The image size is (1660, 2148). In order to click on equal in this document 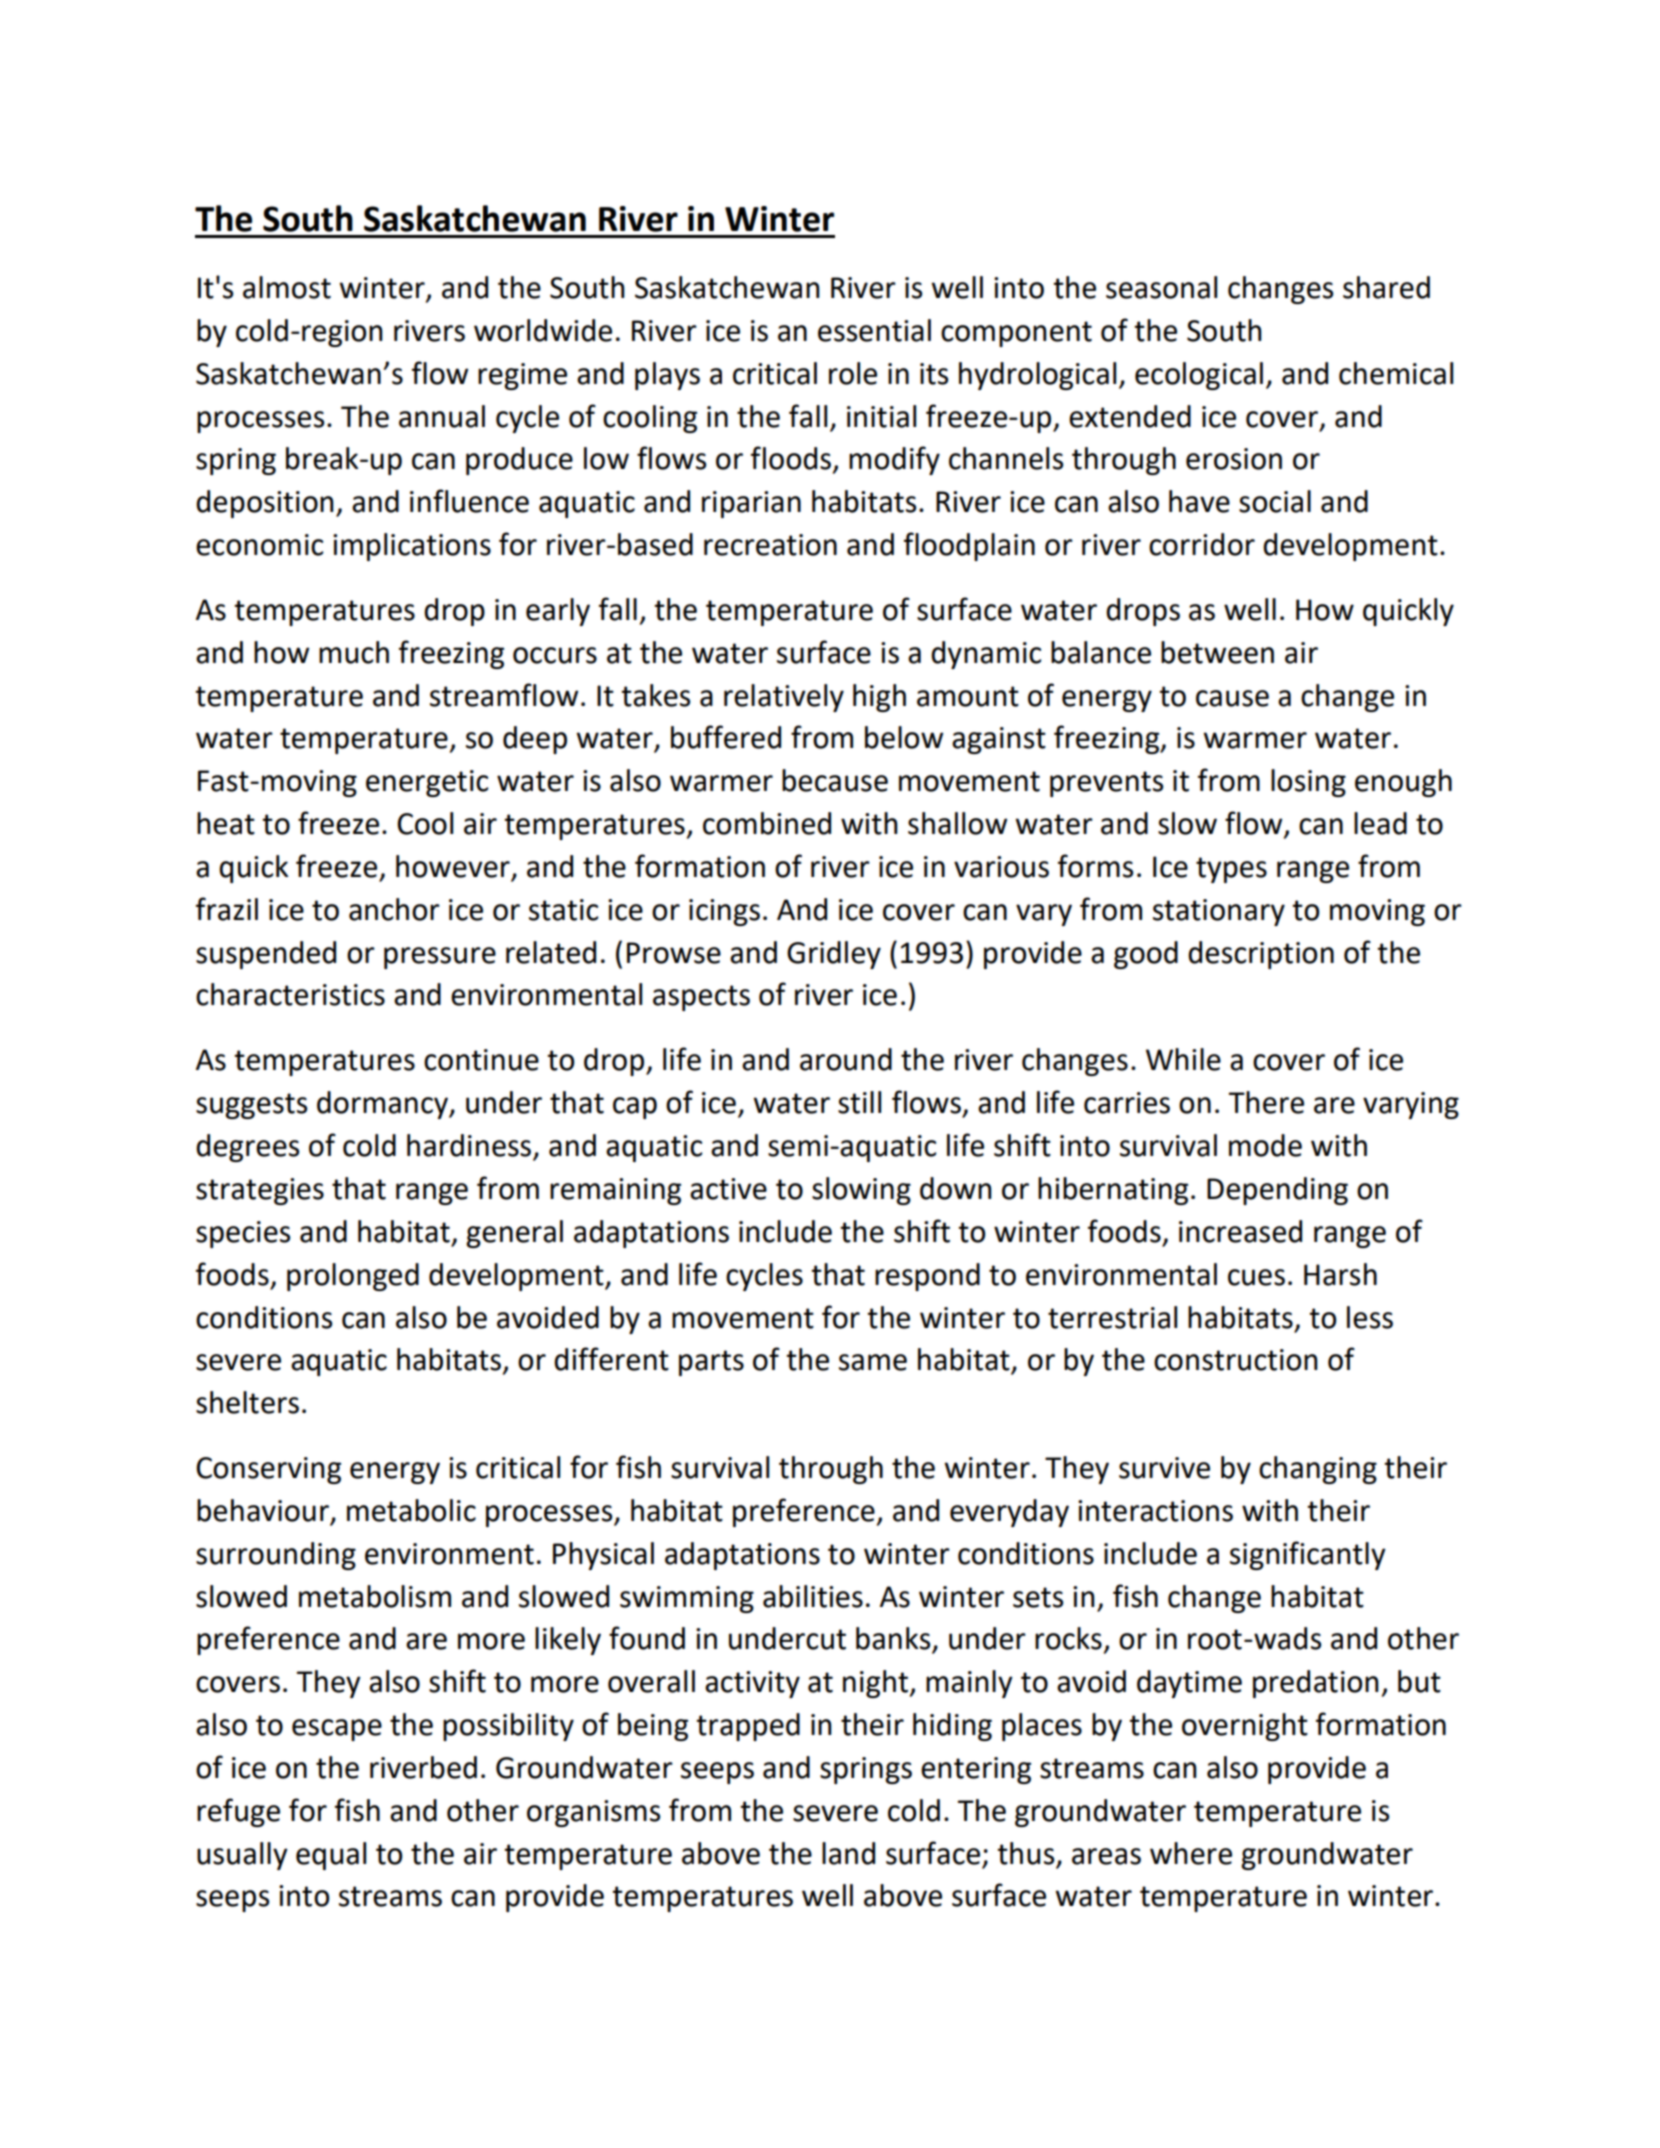, I will do `click(331, 1856)`.
